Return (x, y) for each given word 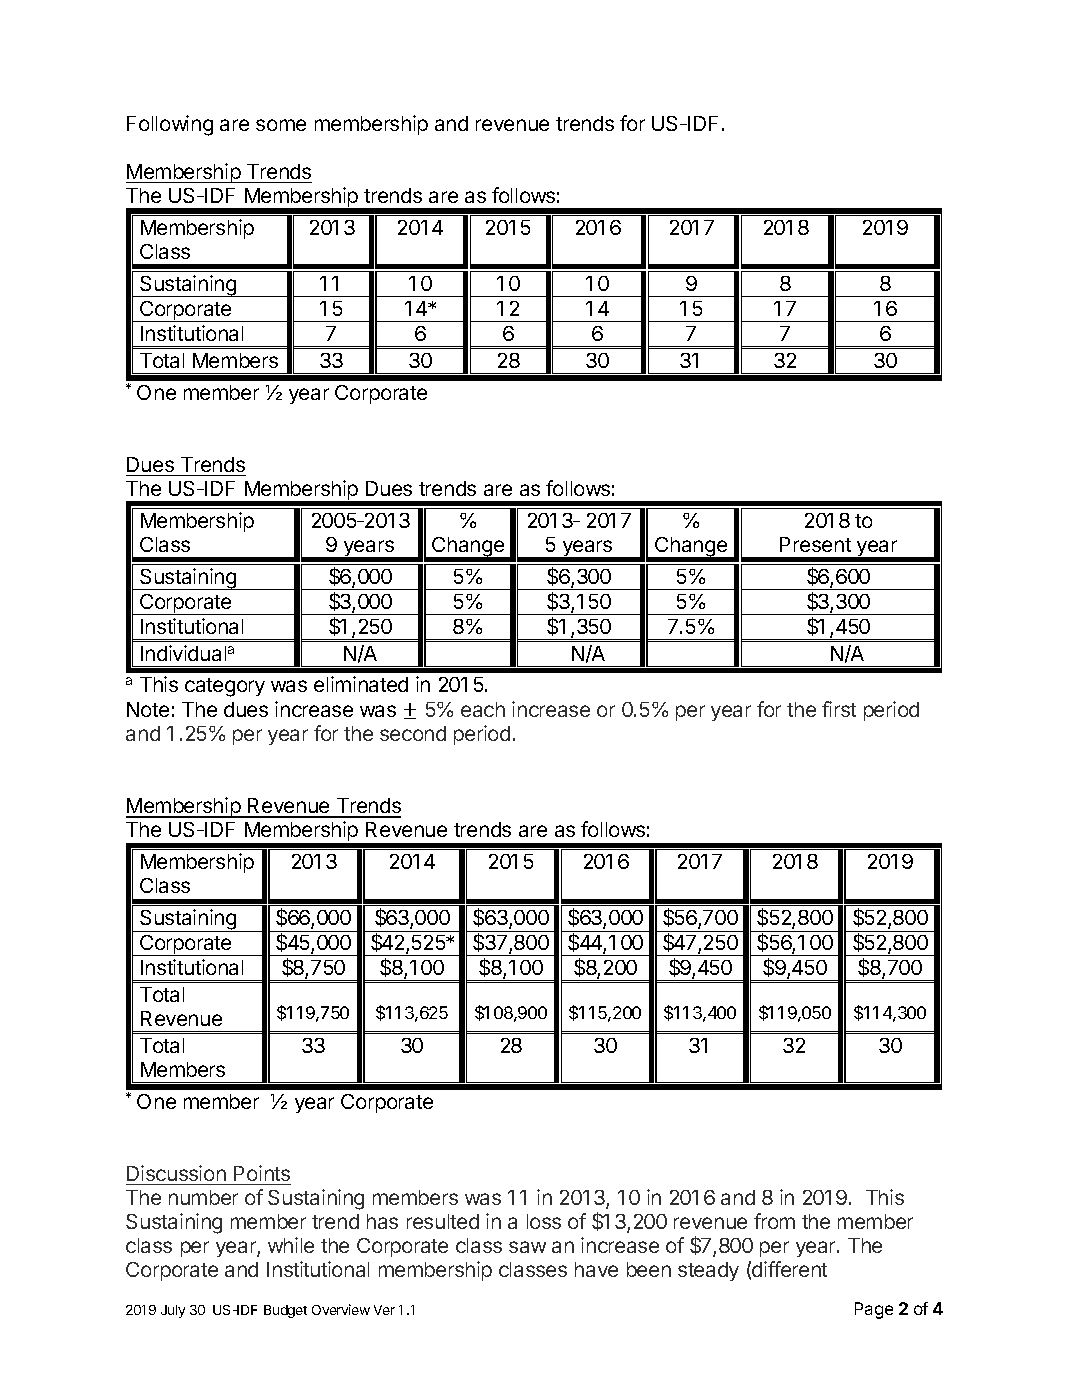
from (774, 1221)
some (281, 125)
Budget (285, 1311)
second (413, 733)
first (839, 709)
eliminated (361, 684)
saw (527, 1247)
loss (544, 1221)
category (225, 687)
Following (170, 125)
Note (148, 709)
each (483, 709)
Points (262, 1173)
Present (815, 544)
